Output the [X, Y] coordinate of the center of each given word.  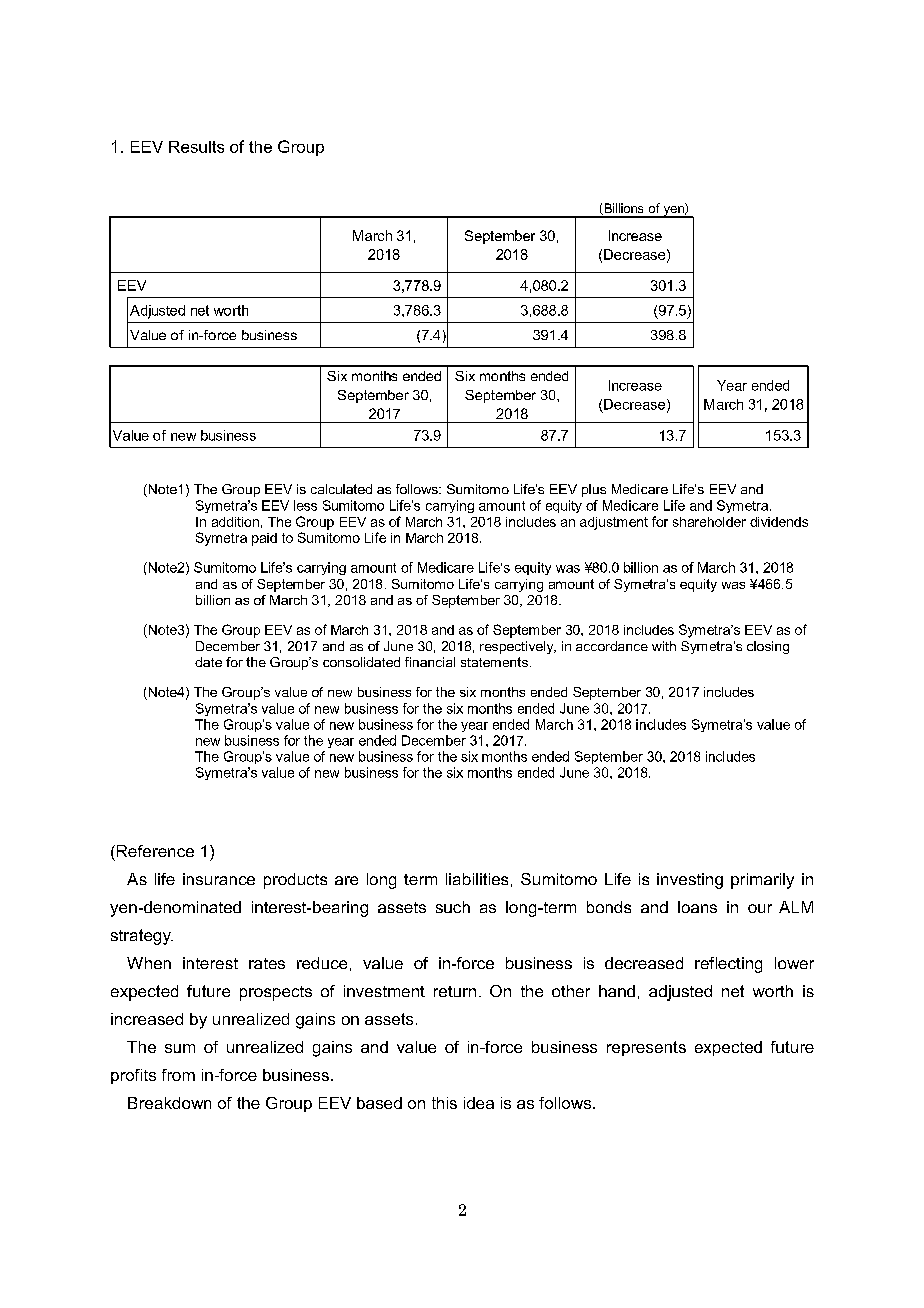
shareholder [709, 522]
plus [594, 490]
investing [690, 881]
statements [494, 662]
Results [196, 147]
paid [264, 539]
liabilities [477, 879]
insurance [219, 879]
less [305, 505]
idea [479, 1103]
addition [235, 522]
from [178, 1075]
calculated [341, 489]
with [664, 646]
